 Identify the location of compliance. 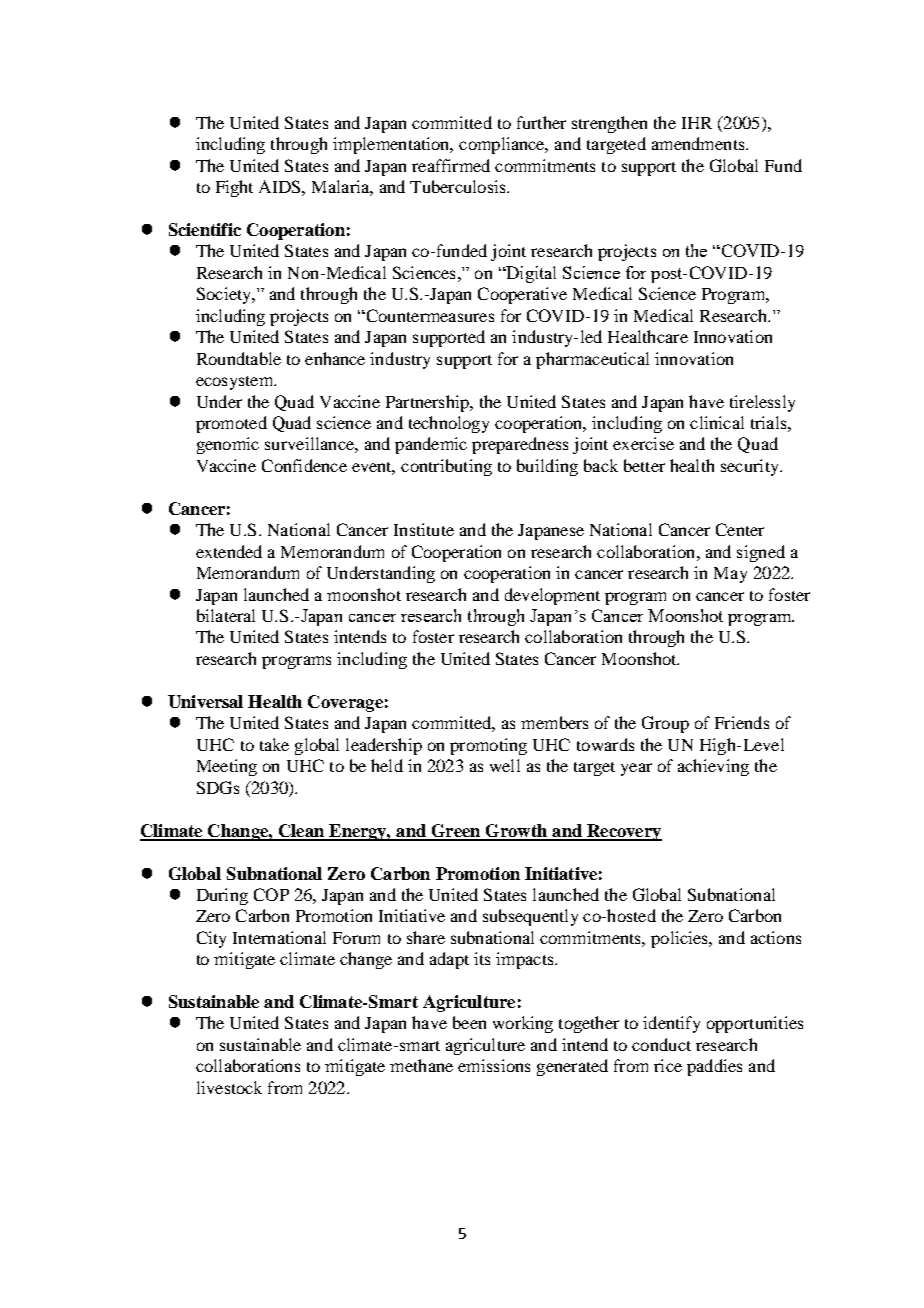
(503, 145).
